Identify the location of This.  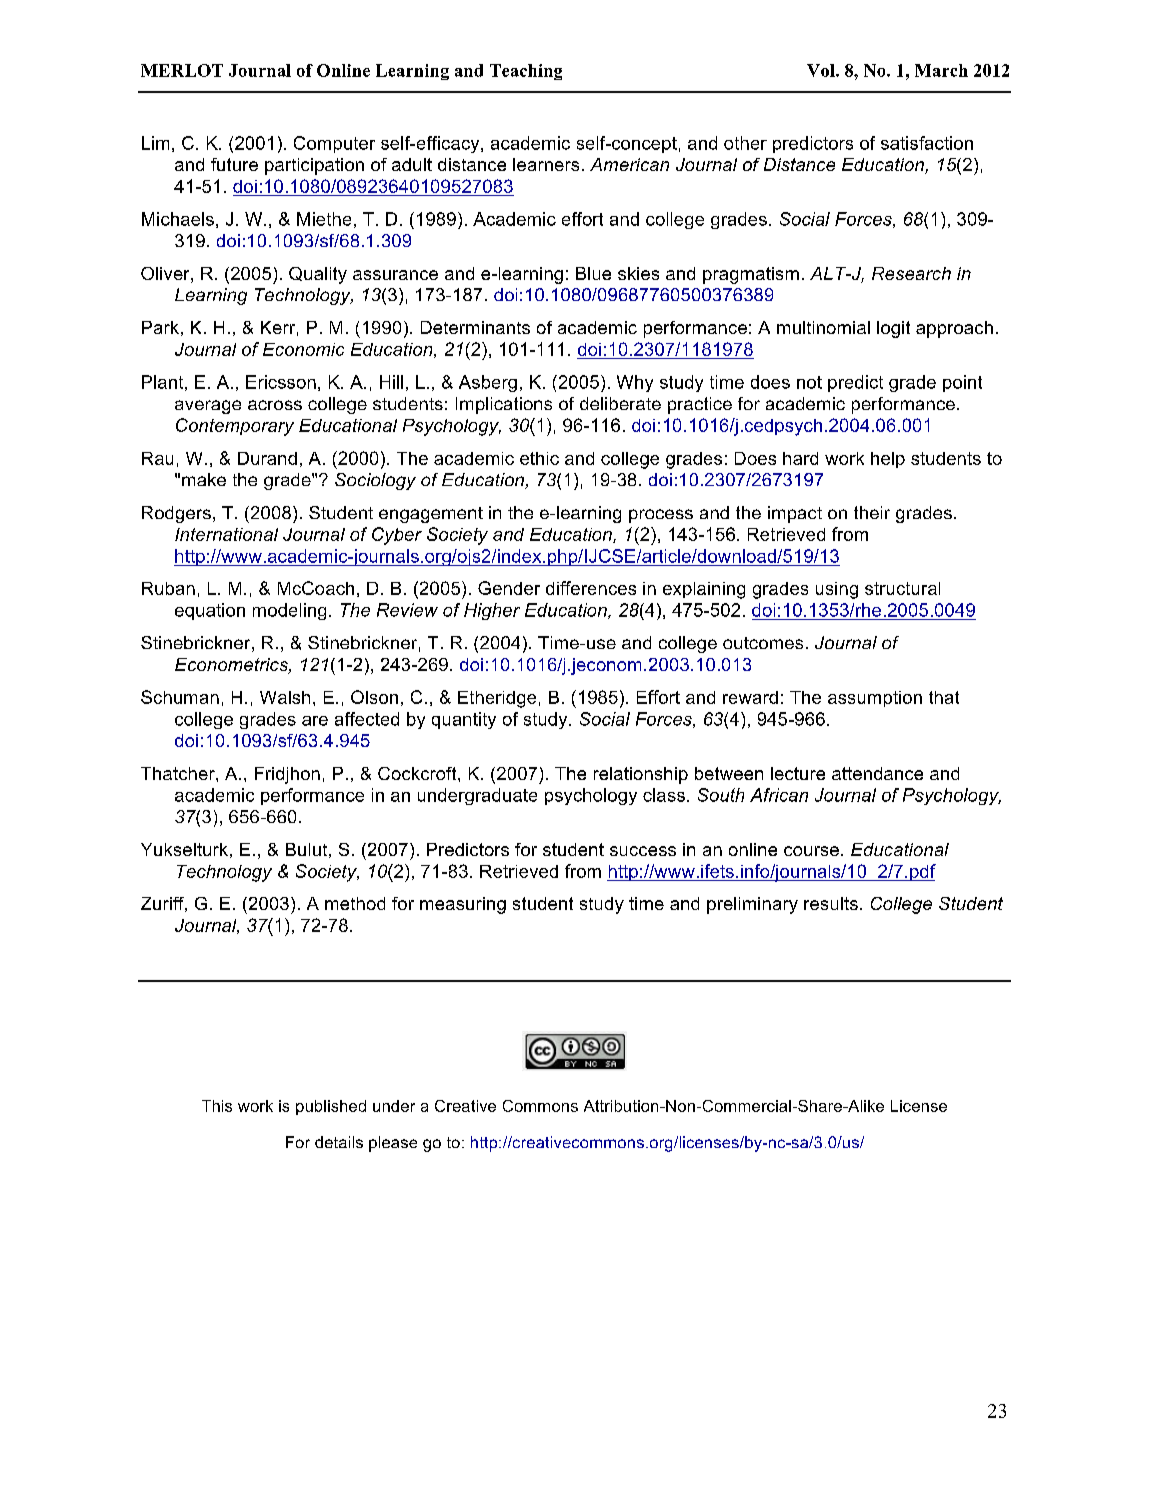
(217, 1106).
